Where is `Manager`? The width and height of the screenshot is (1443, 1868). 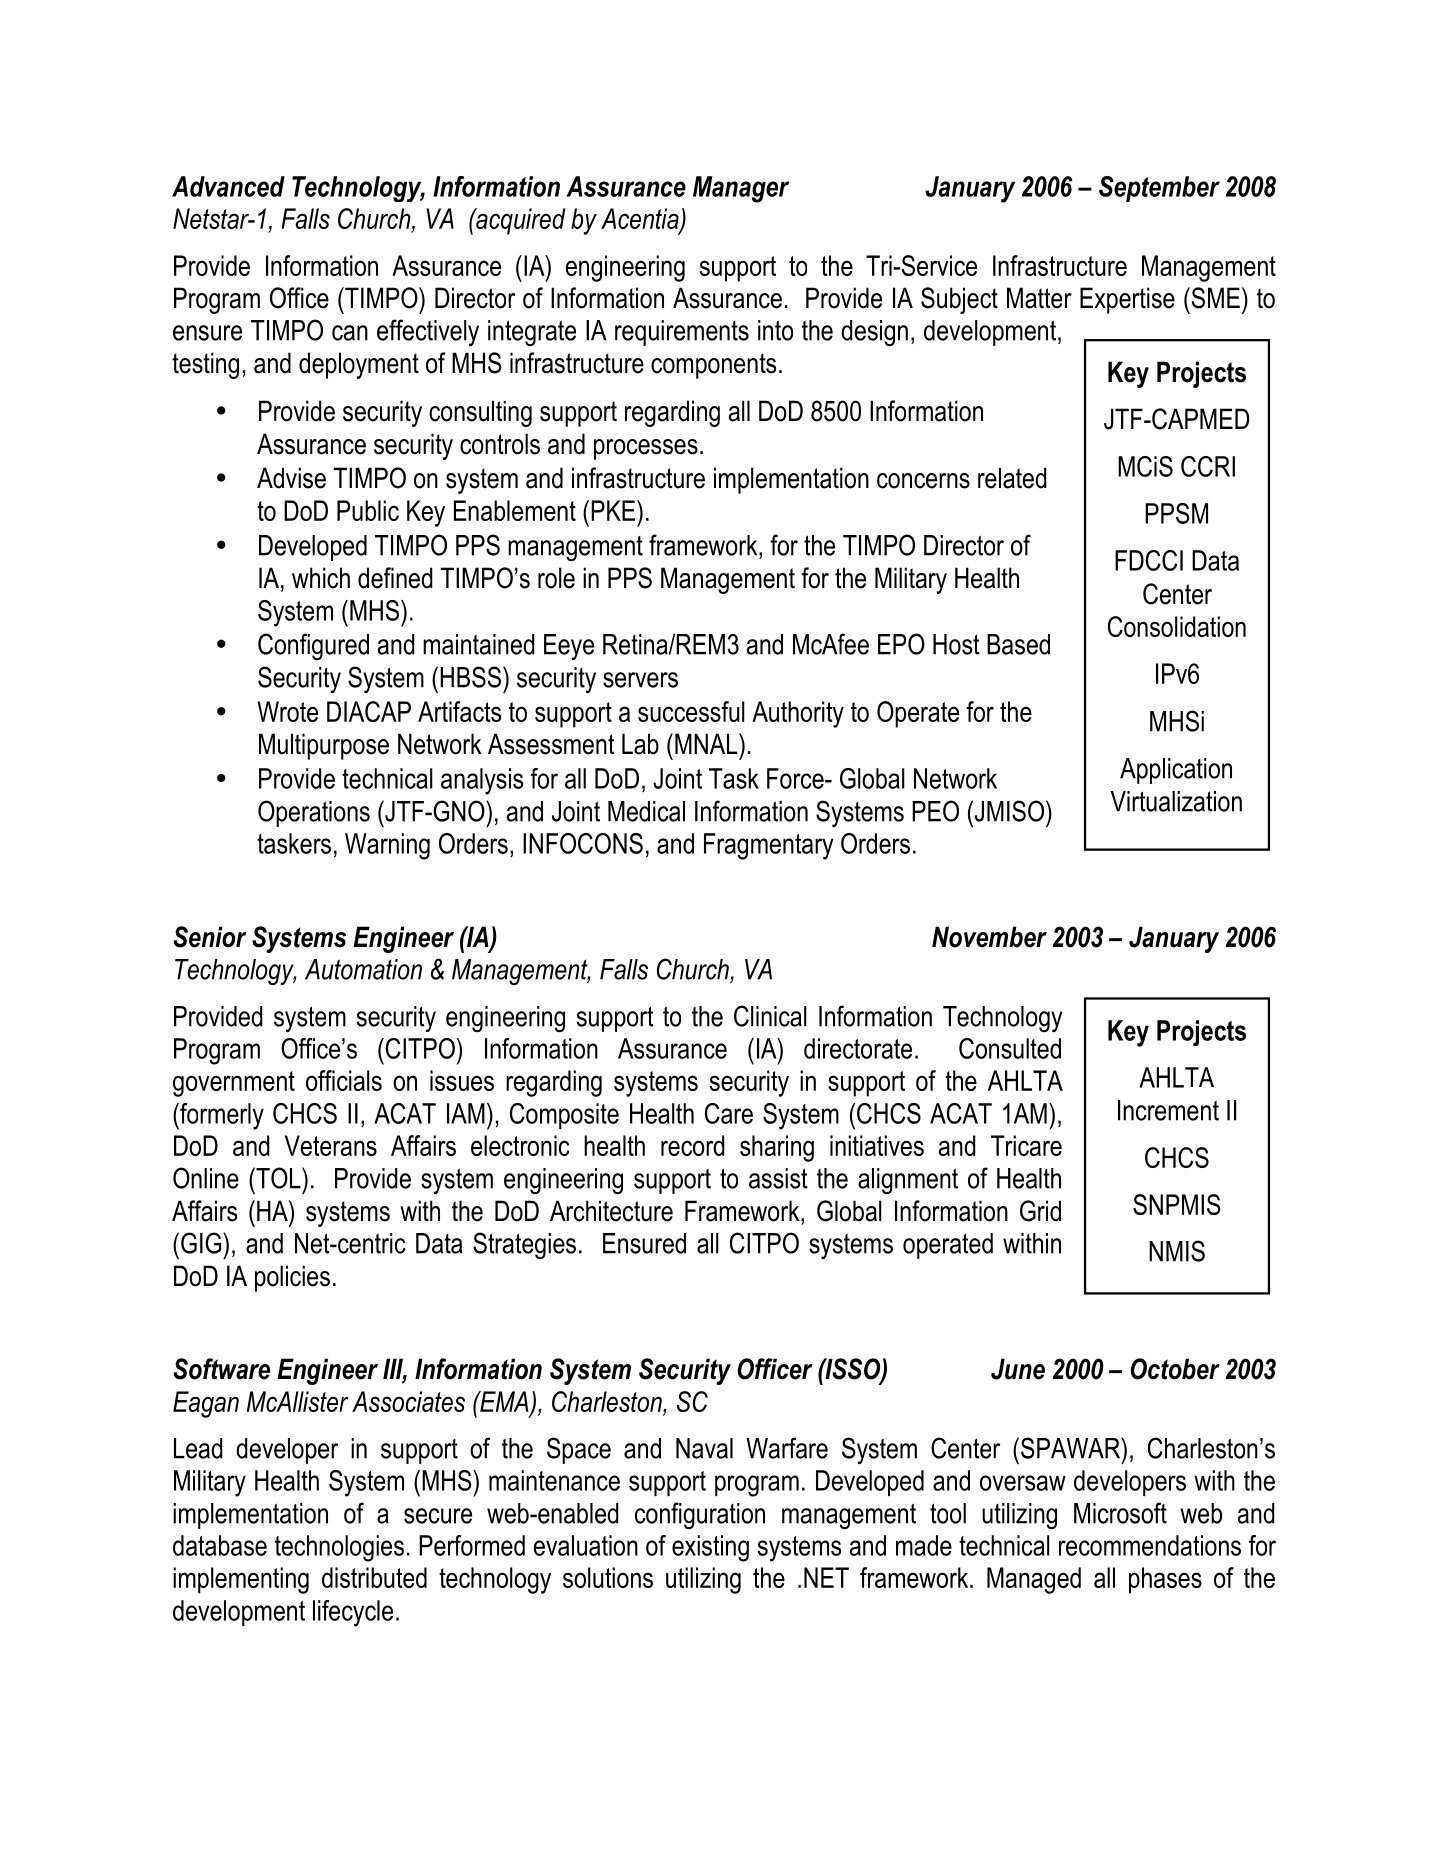
Manager is located at coordinates (741, 189).
